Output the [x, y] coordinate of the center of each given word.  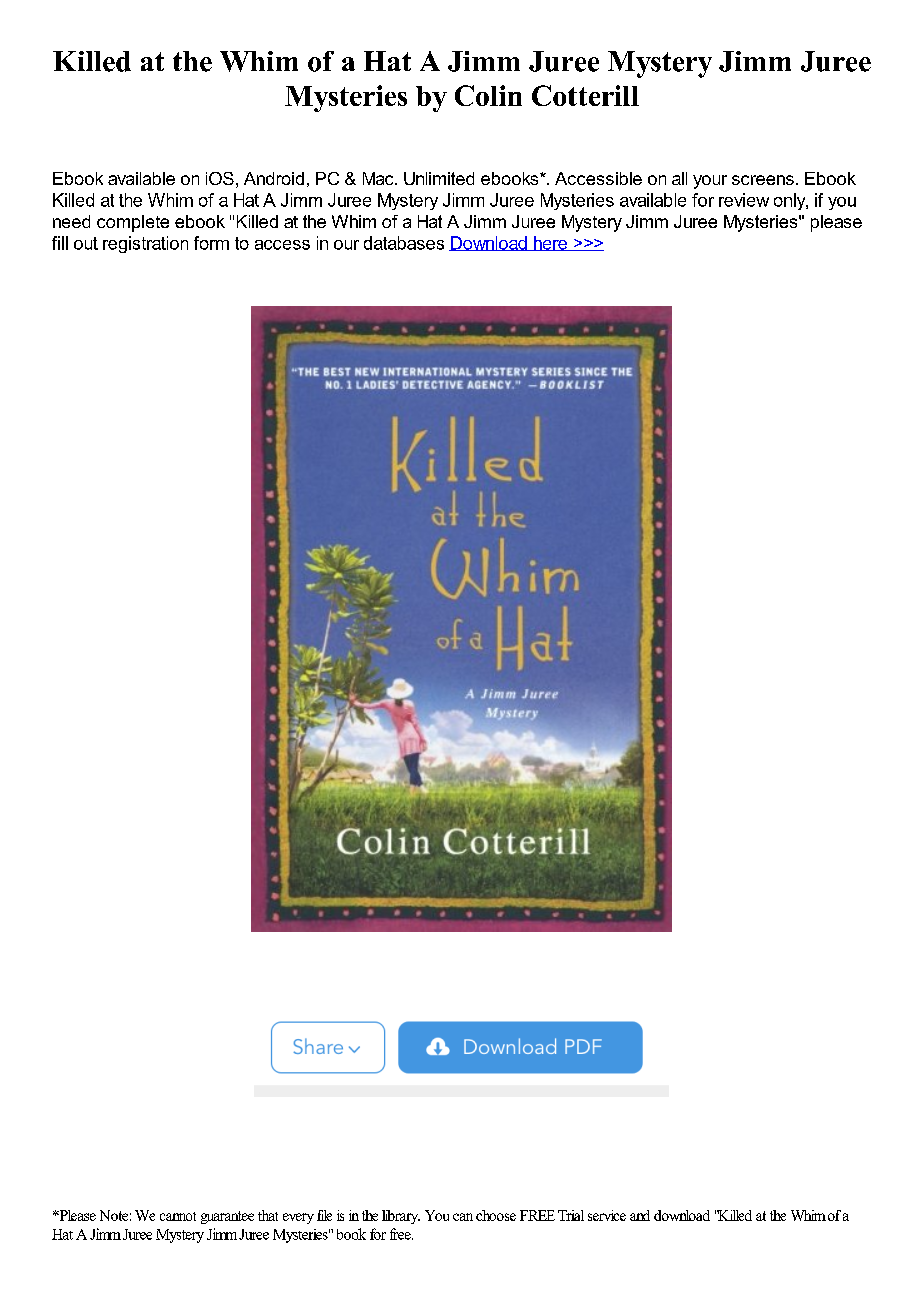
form [211, 243]
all [679, 178]
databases [404, 243]
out [86, 243]
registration [145, 244]
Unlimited [439, 178]
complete [133, 223]
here [550, 243]
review [744, 200]
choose [496, 1215]
